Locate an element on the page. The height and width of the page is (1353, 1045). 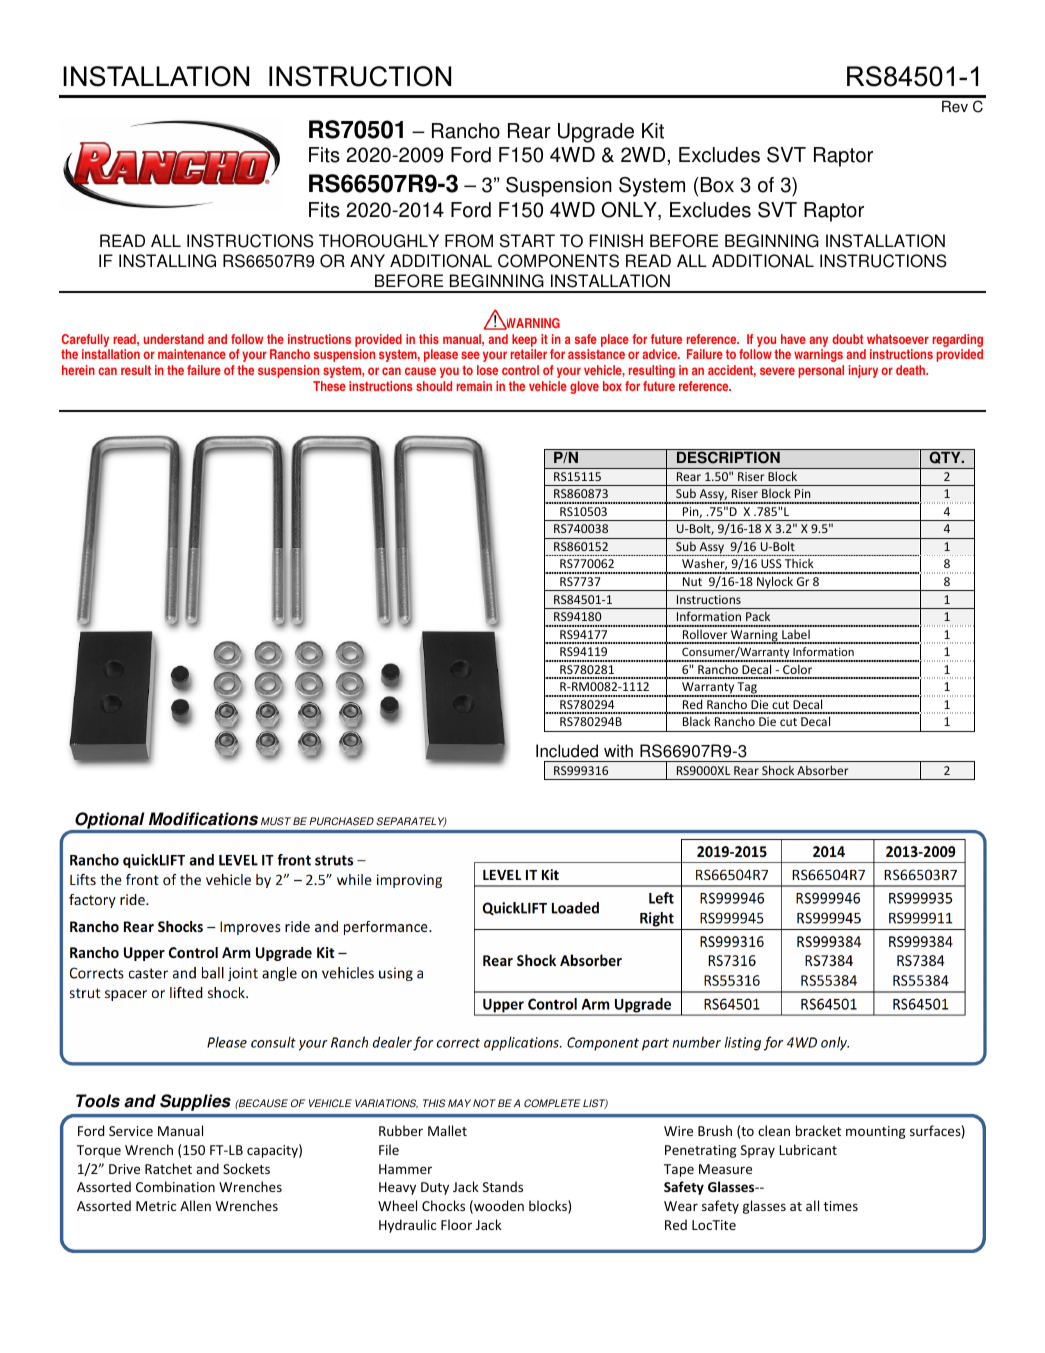
Stands is located at coordinates (503, 1186).
